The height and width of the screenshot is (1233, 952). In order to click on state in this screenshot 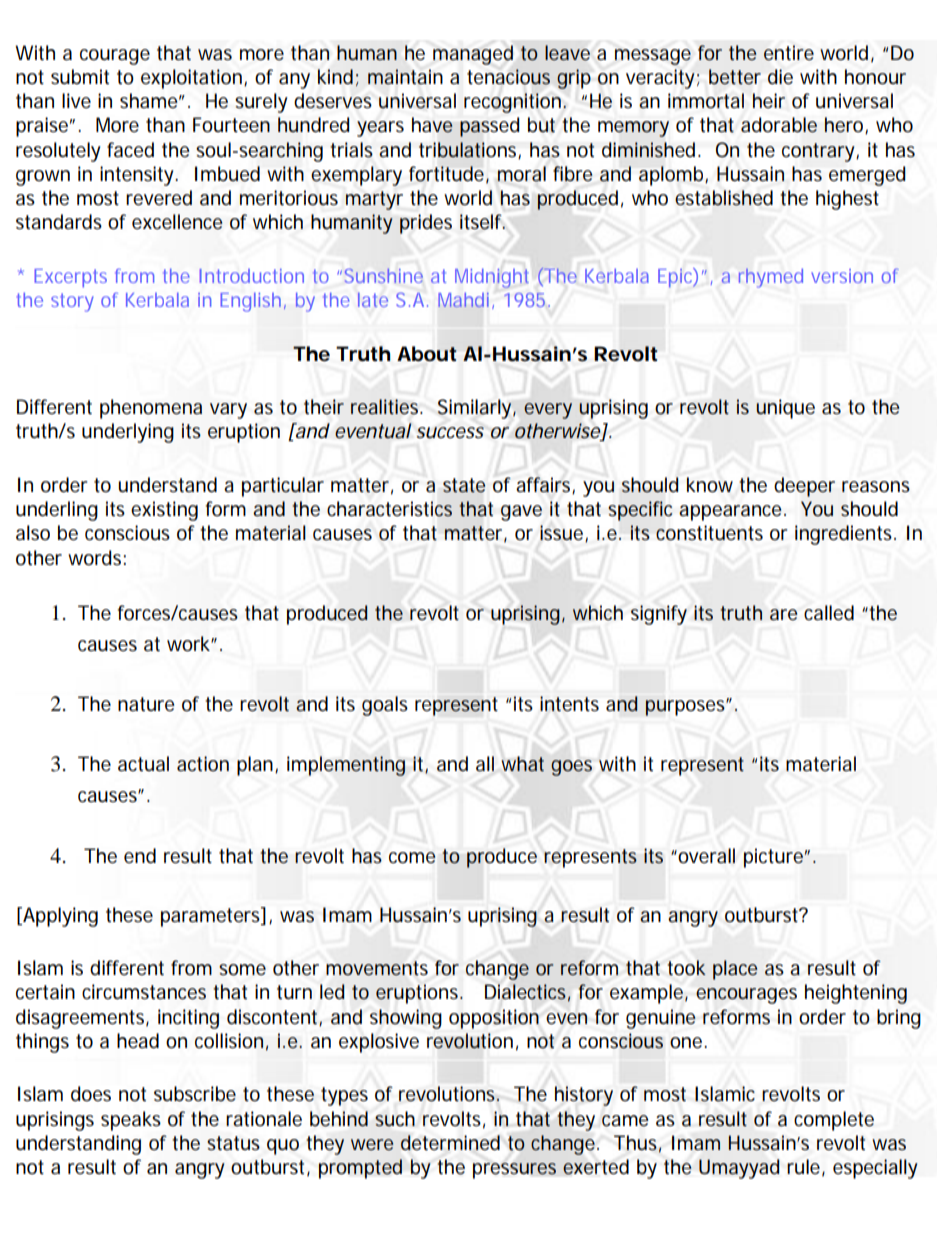, I will do `click(464, 485)`.
